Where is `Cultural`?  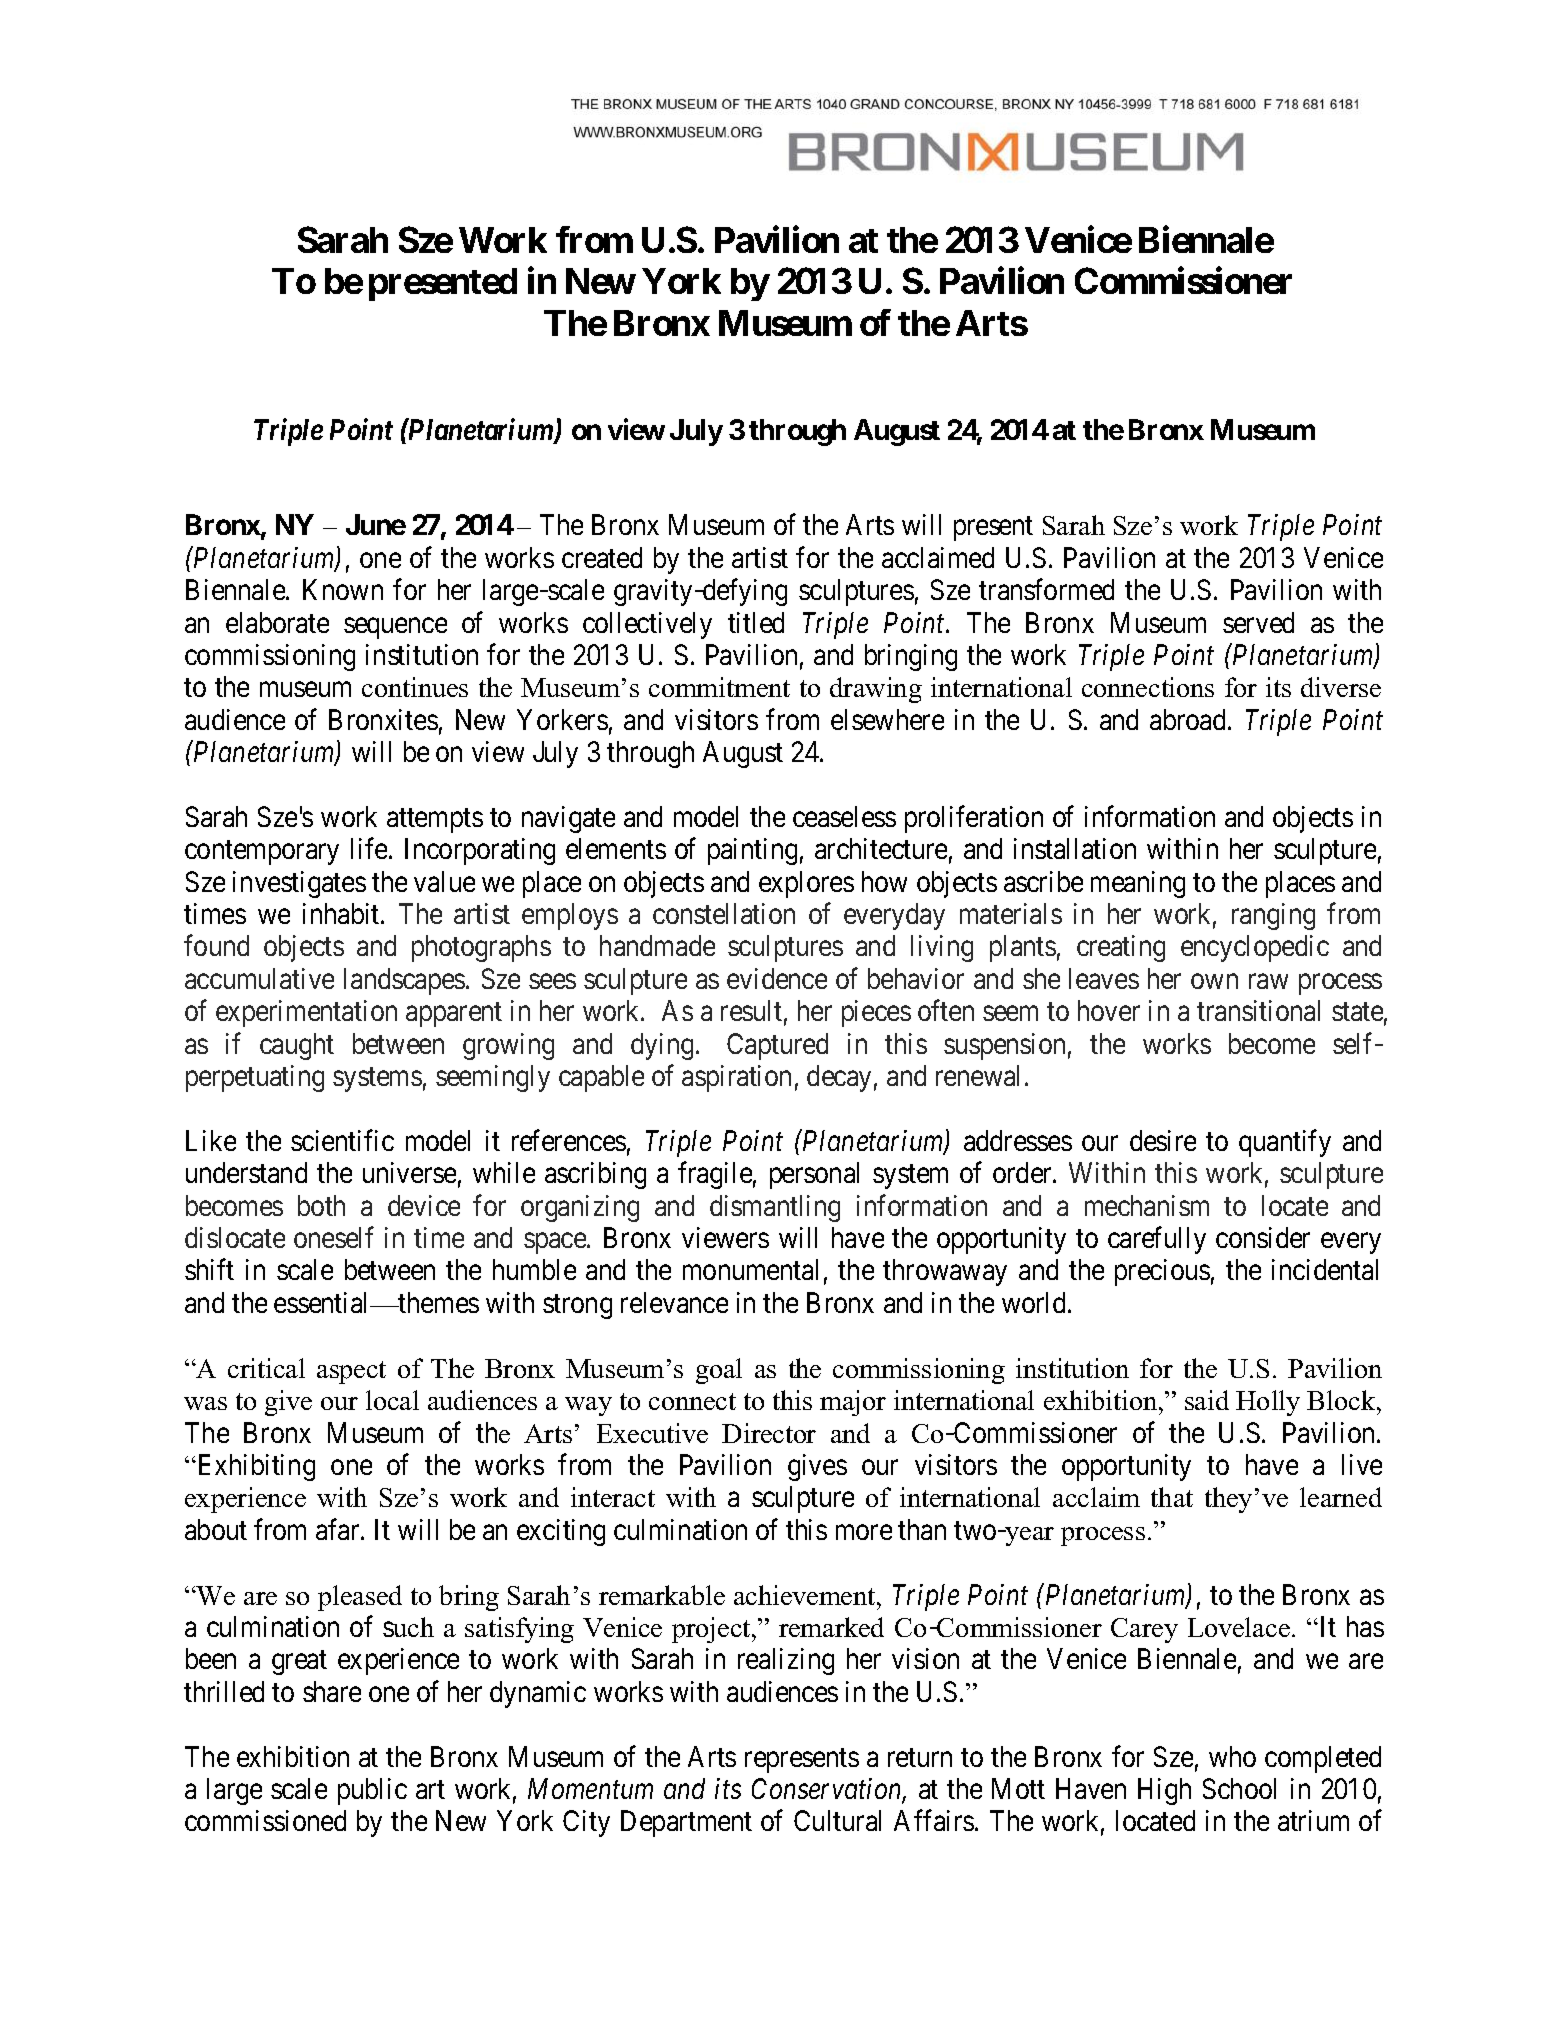
Cultural is located at coordinates (837, 1820).
